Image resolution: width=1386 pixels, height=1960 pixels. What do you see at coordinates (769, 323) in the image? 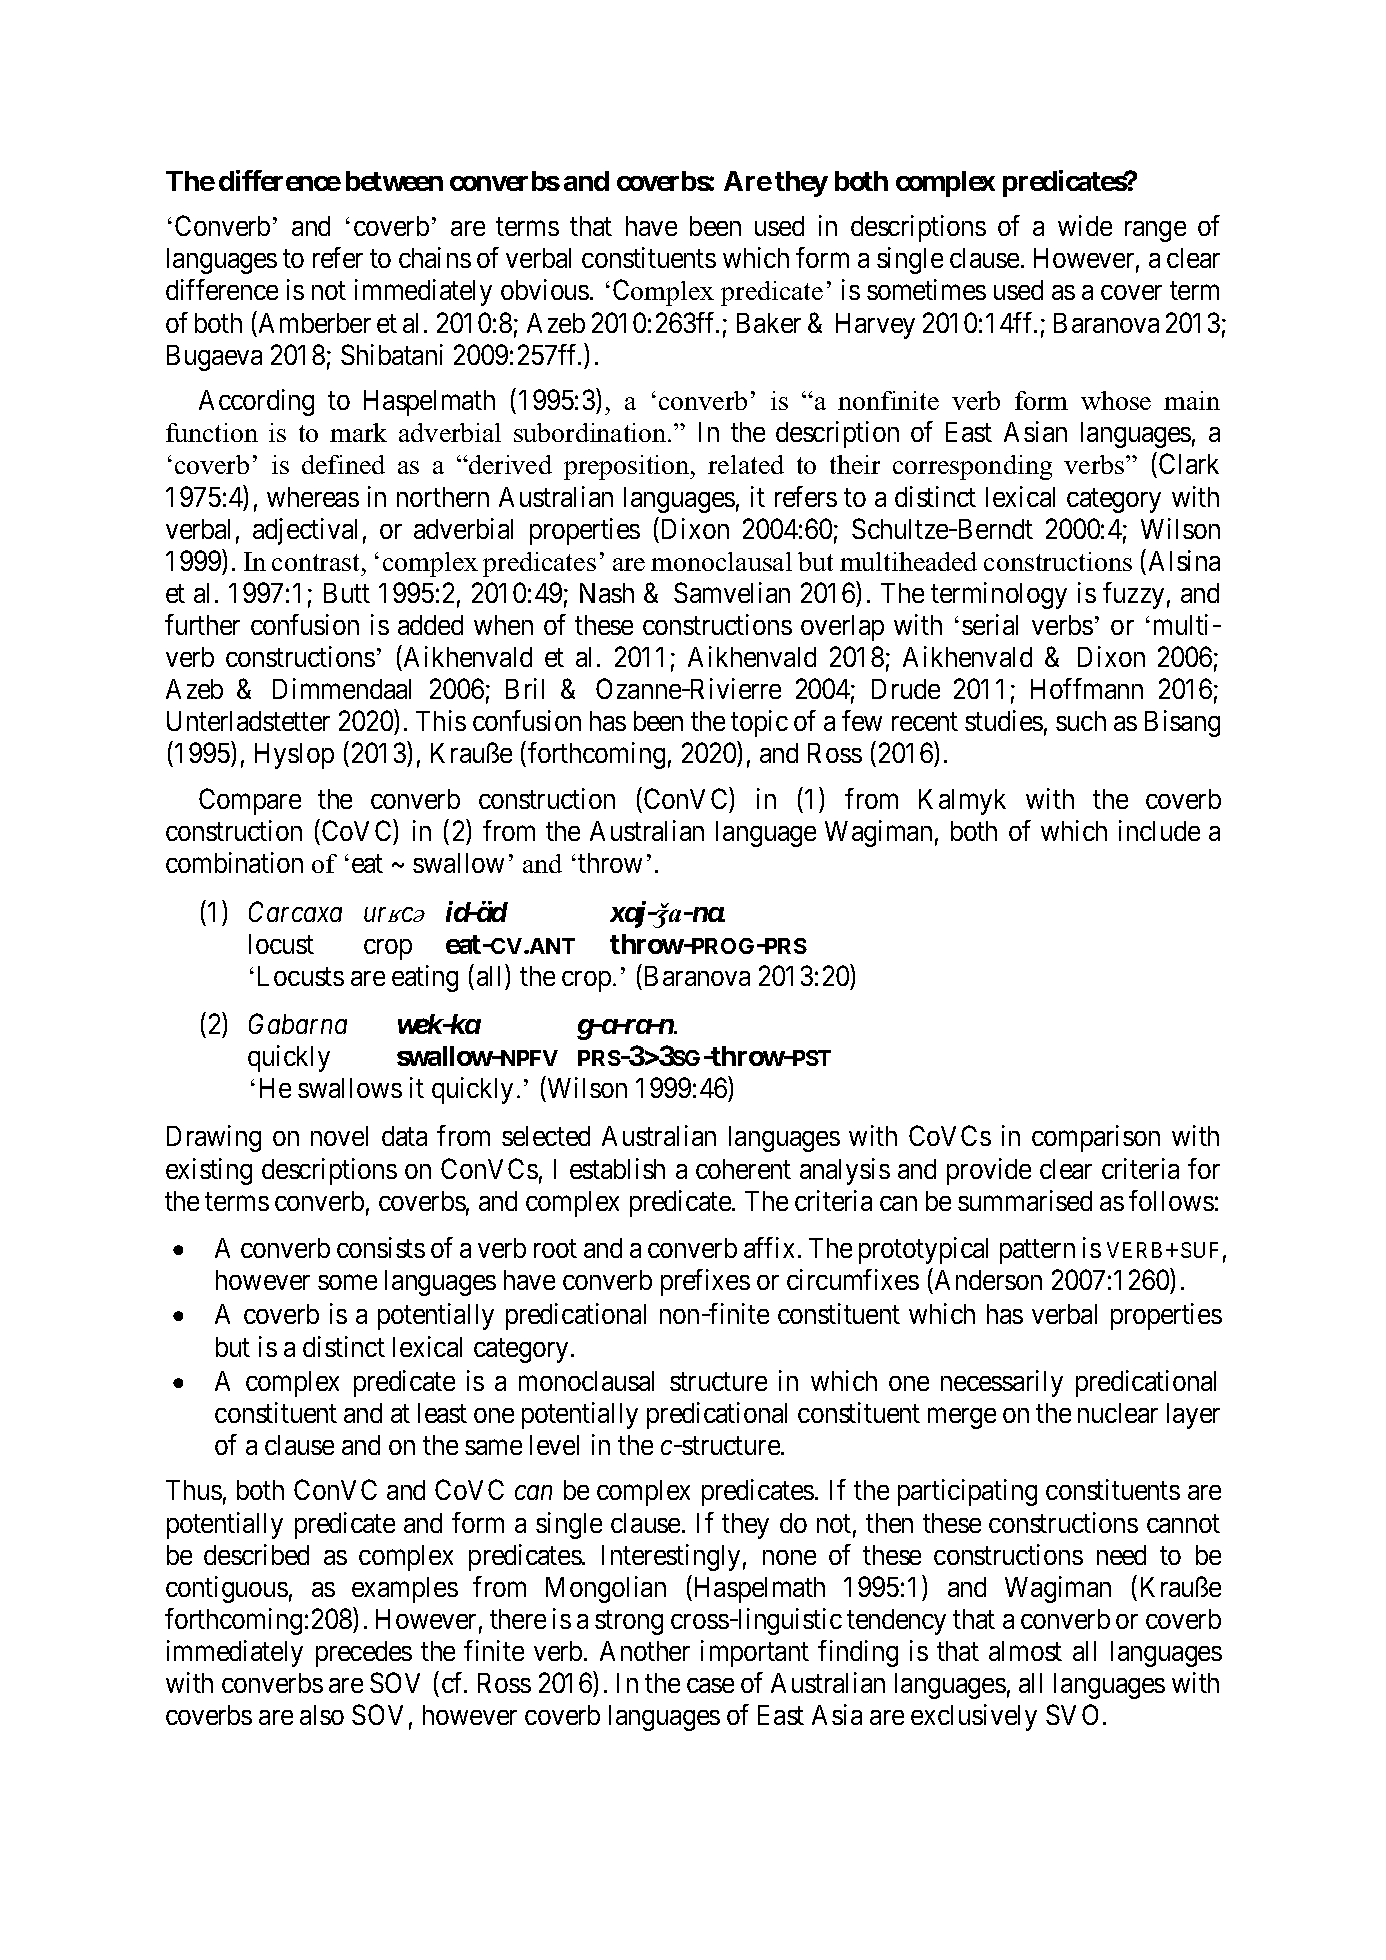
I see `Baker` at bounding box center [769, 323].
